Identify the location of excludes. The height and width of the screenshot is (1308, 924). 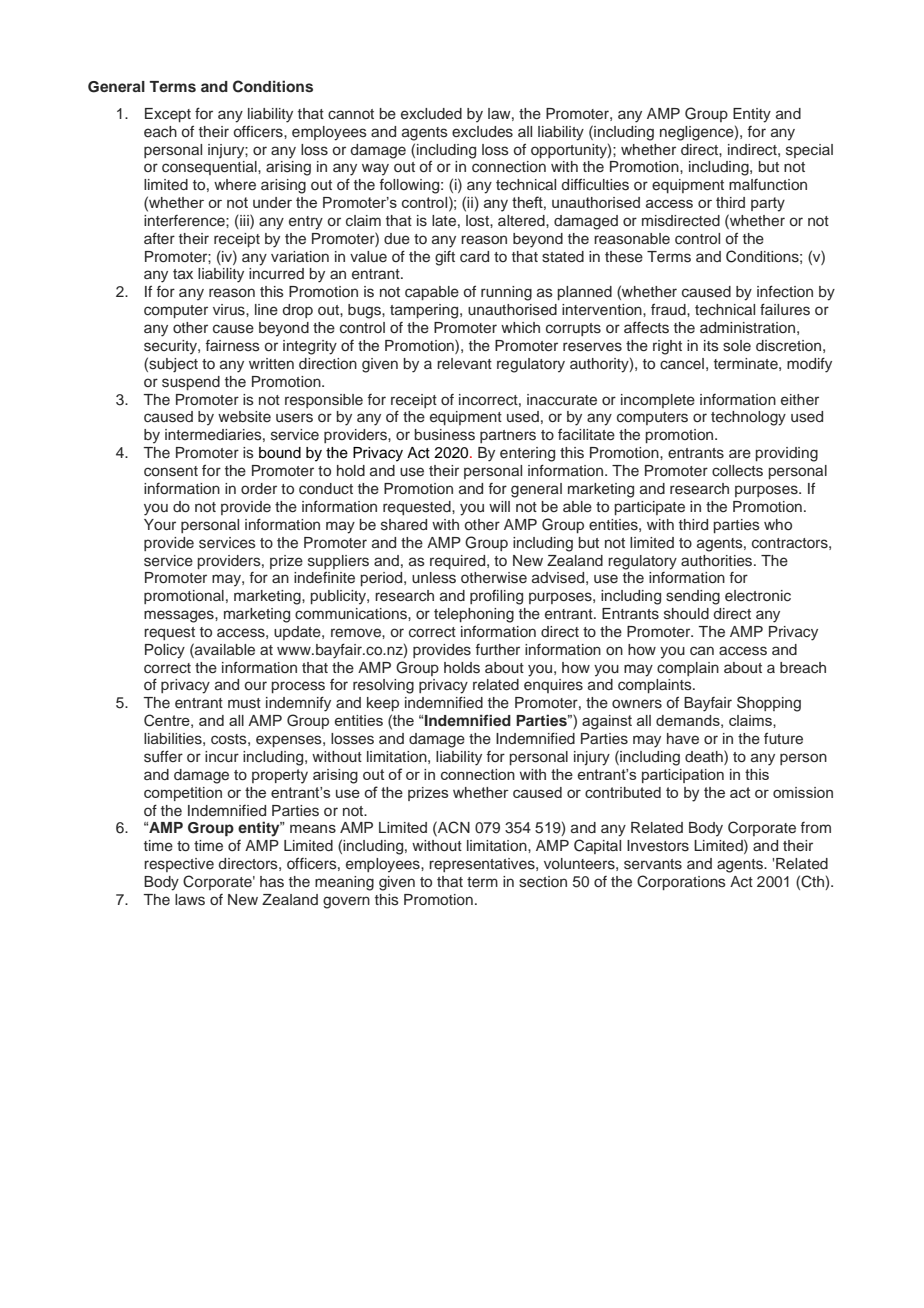
(482, 132).
